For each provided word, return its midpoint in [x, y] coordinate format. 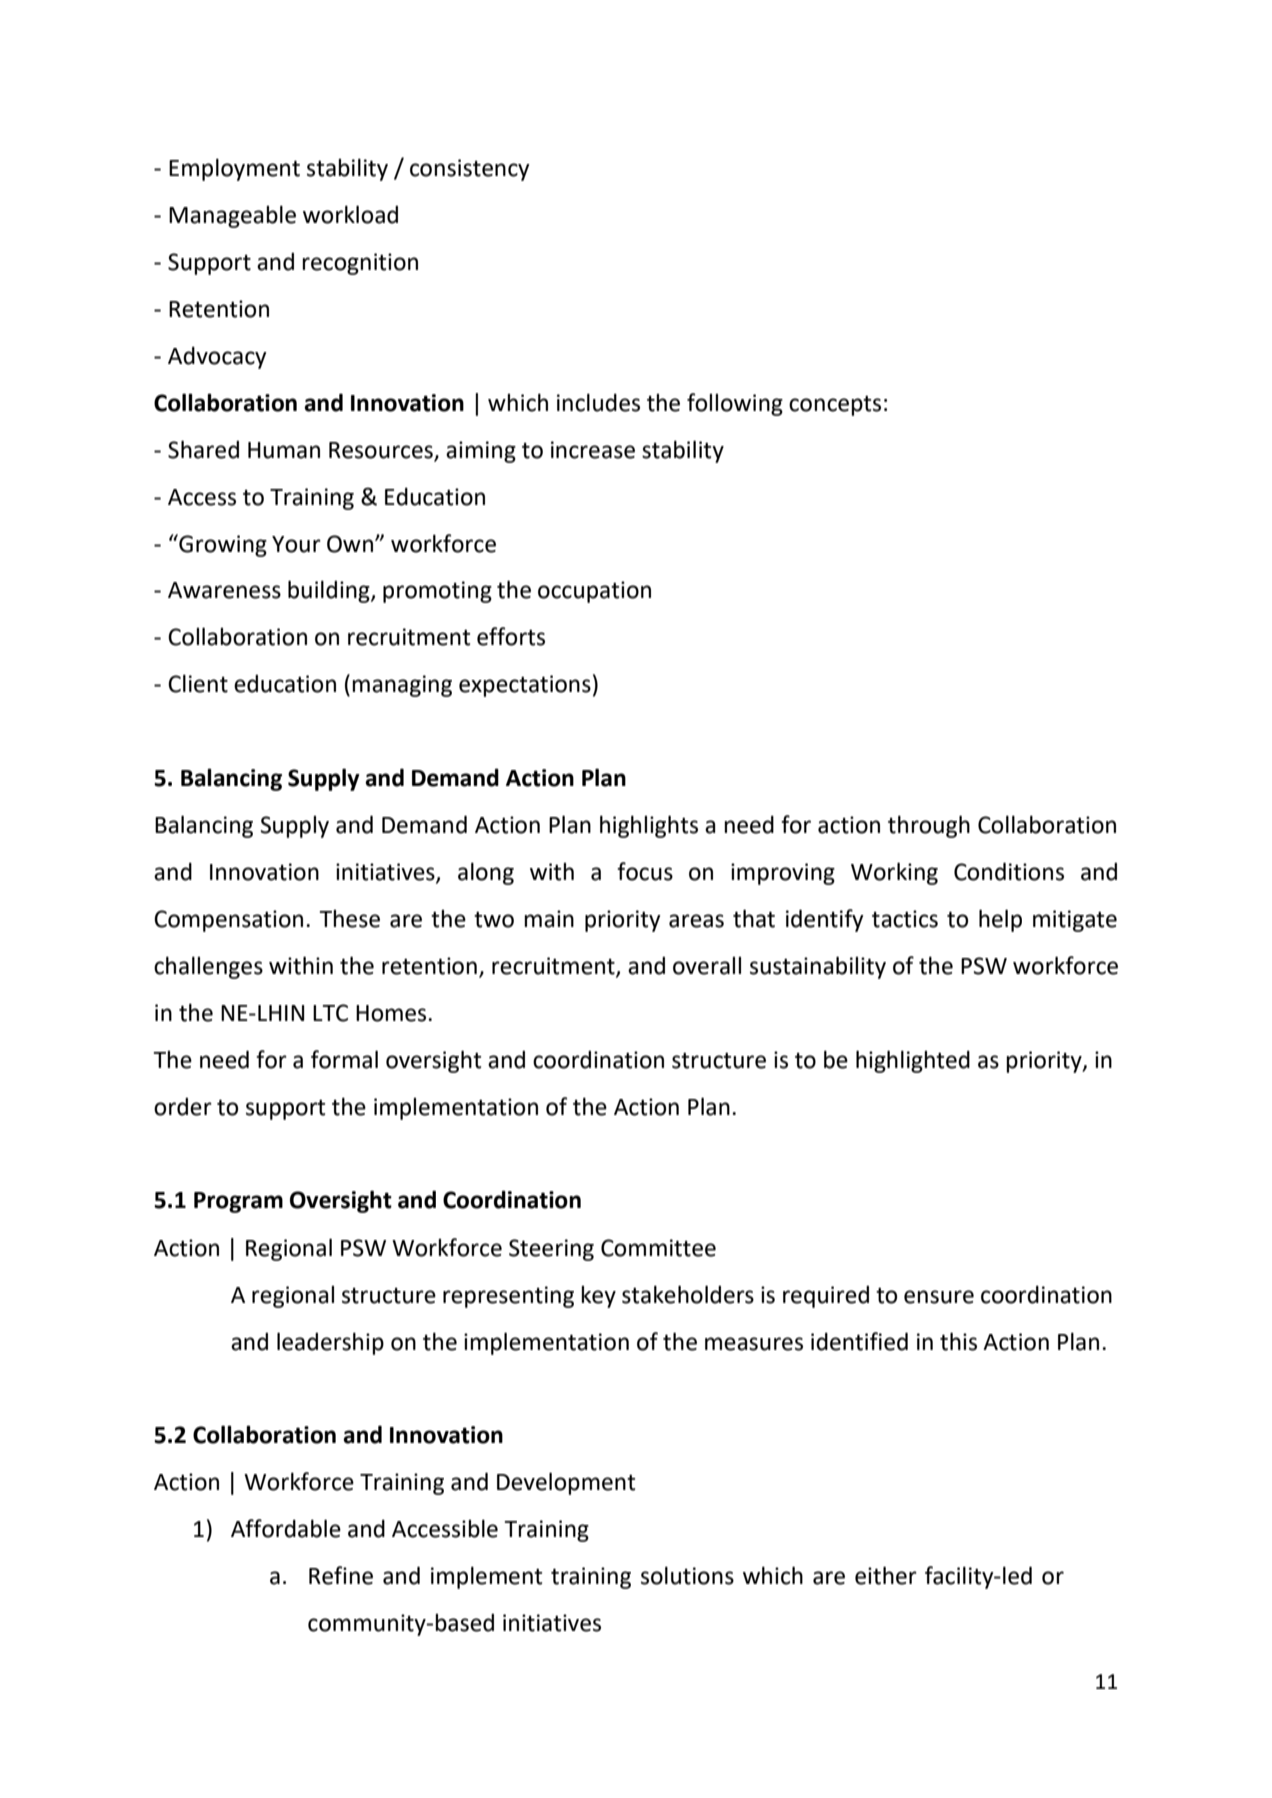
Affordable [286, 1528]
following [735, 404]
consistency [470, 170]
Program [238, 1202]
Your [296, 544]
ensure [939, 1297]
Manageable [232, 216]
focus [645, 871]
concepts [835, 405]
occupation [594, 592]
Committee [658, 1248]
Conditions [1009, 871]
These [349, 919]
